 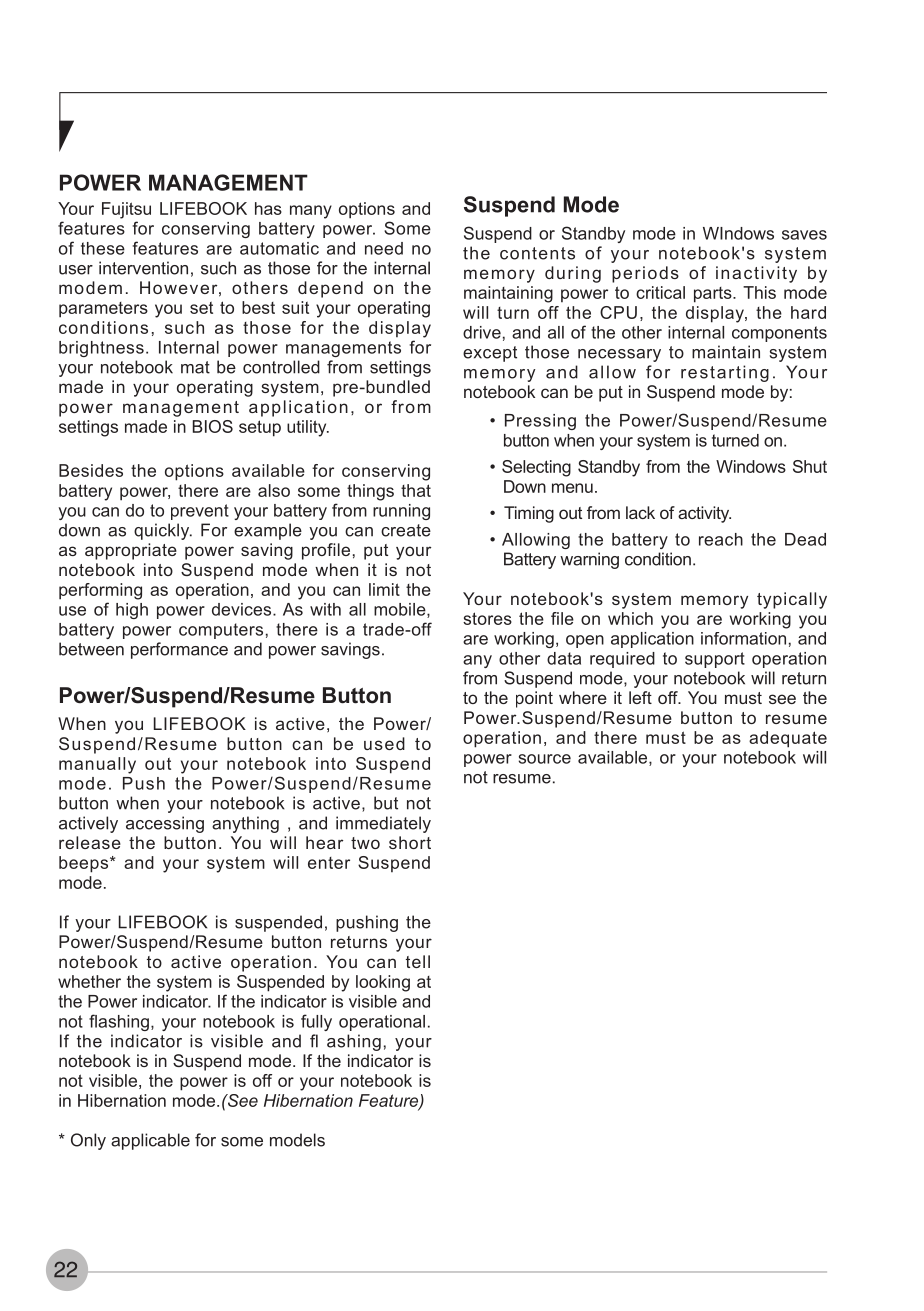 What do you see at coordinates (406, 530) in the screenshot?
I see `create` at bounding box center [406, 530].
